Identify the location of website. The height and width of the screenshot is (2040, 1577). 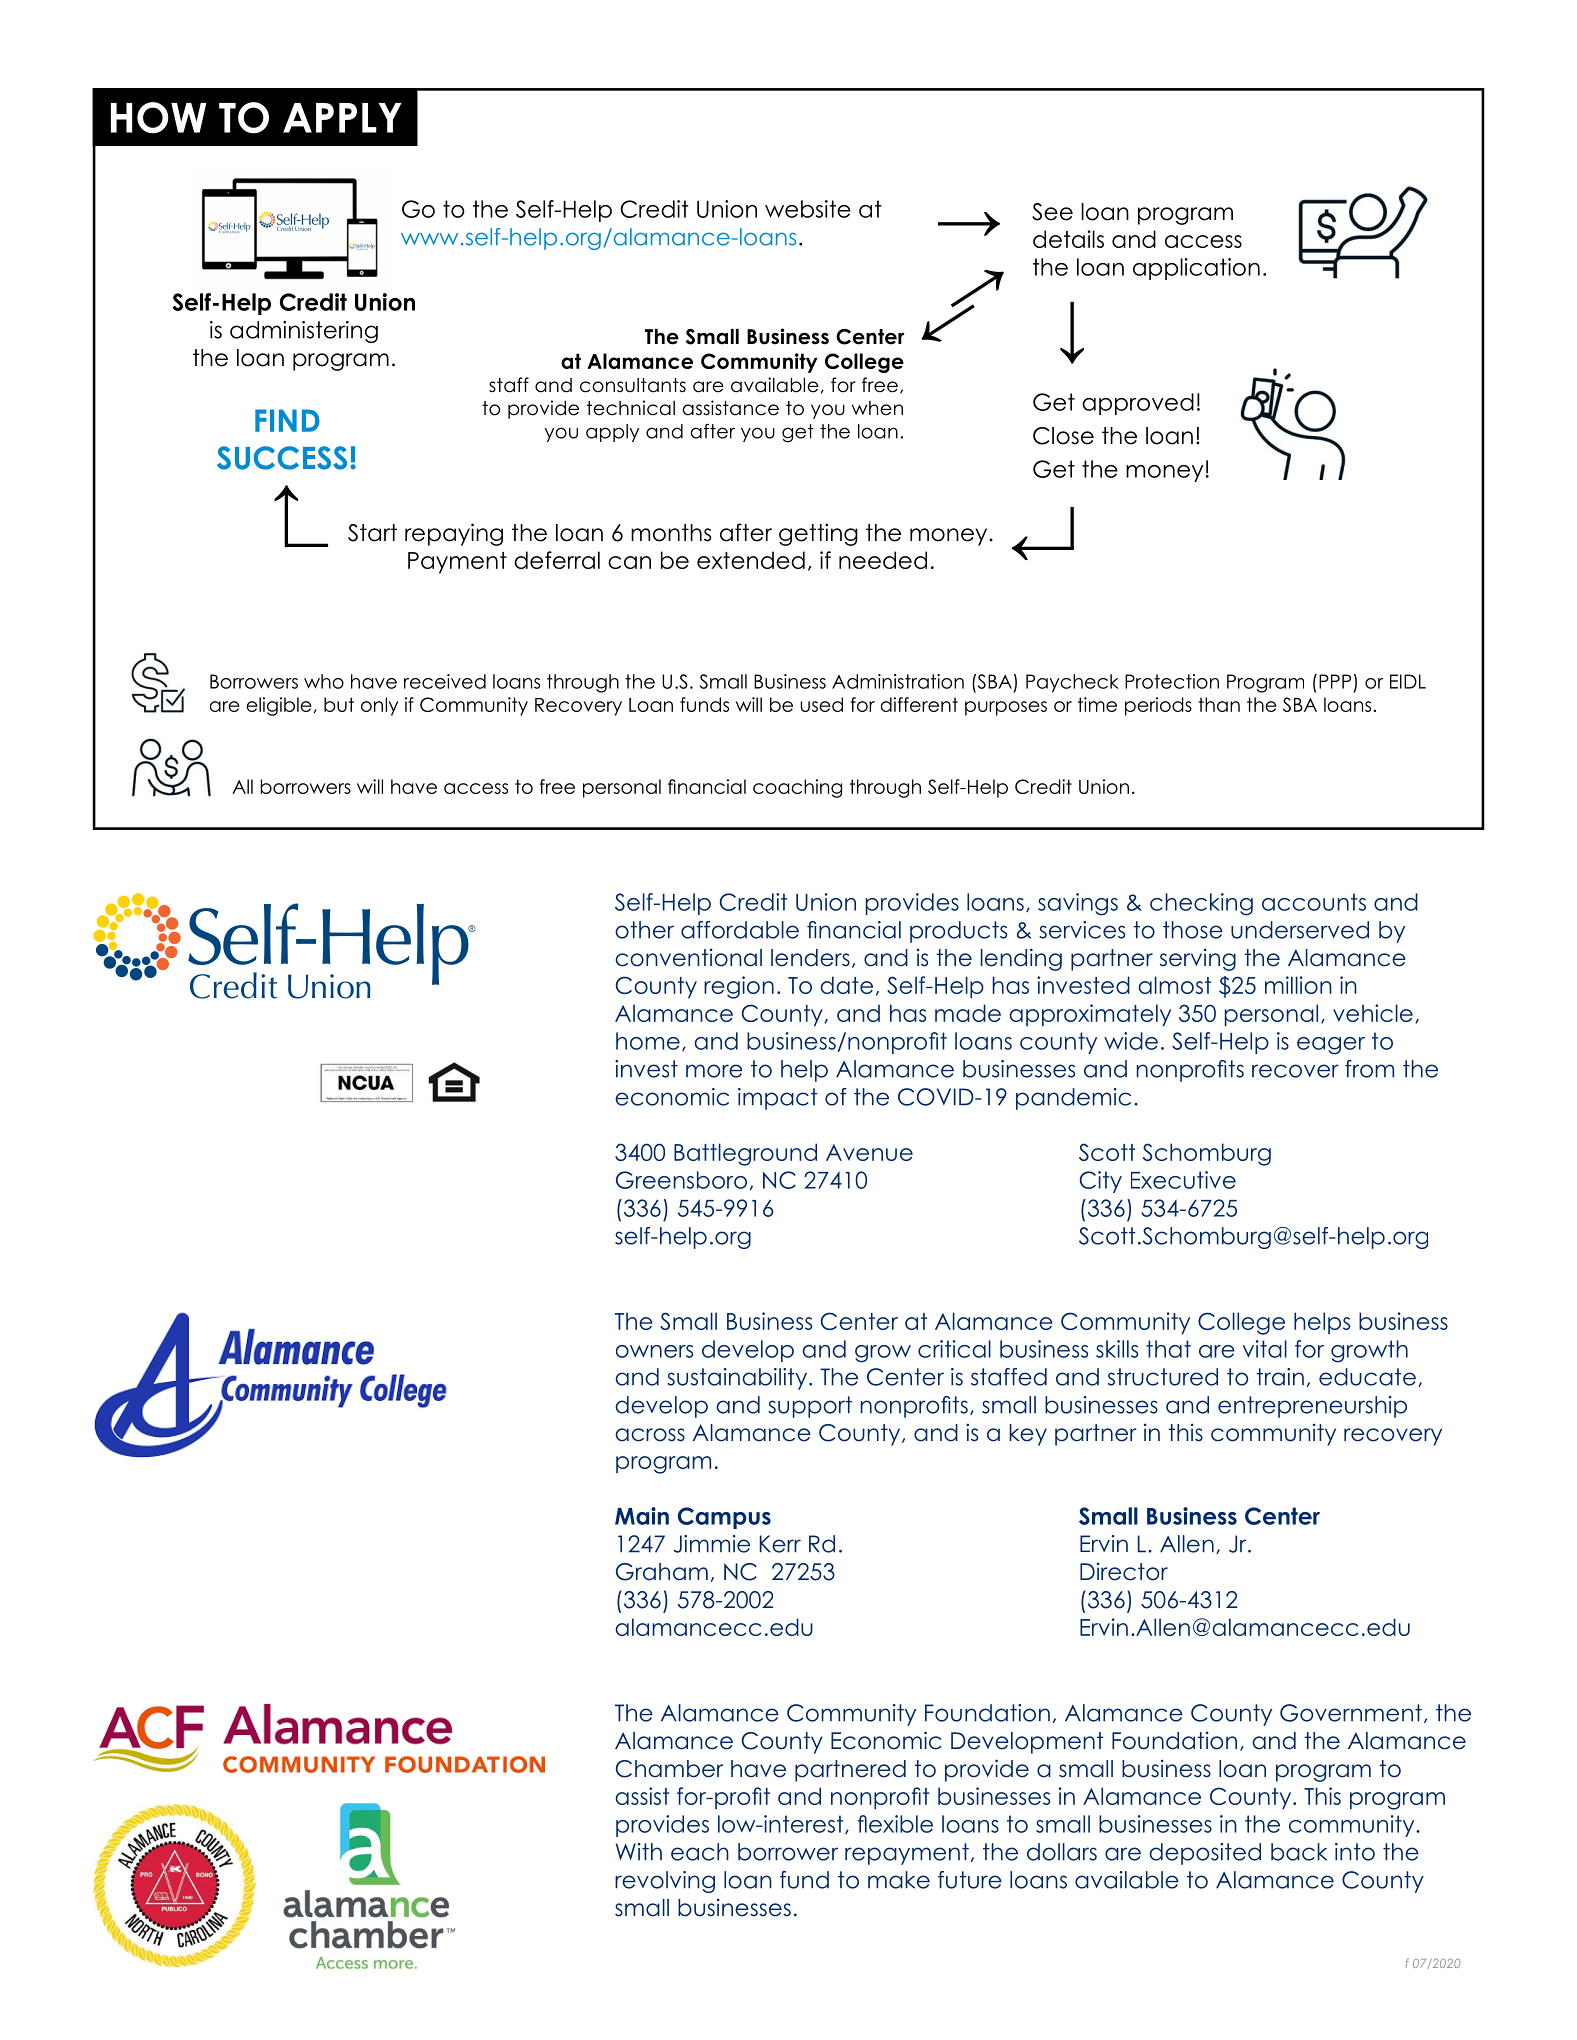
(808, 209).
